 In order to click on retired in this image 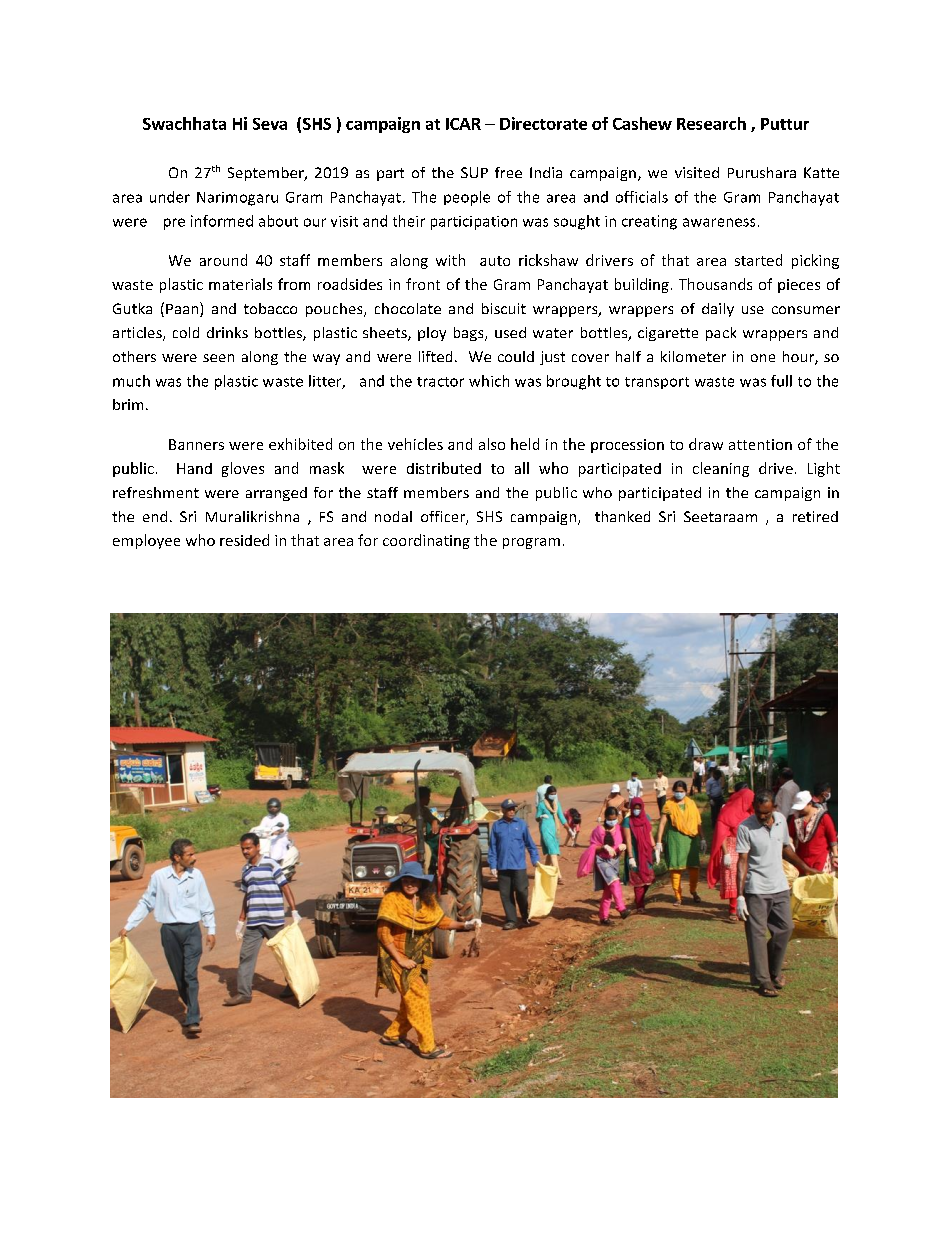, I will do `click(815, 516)`.
